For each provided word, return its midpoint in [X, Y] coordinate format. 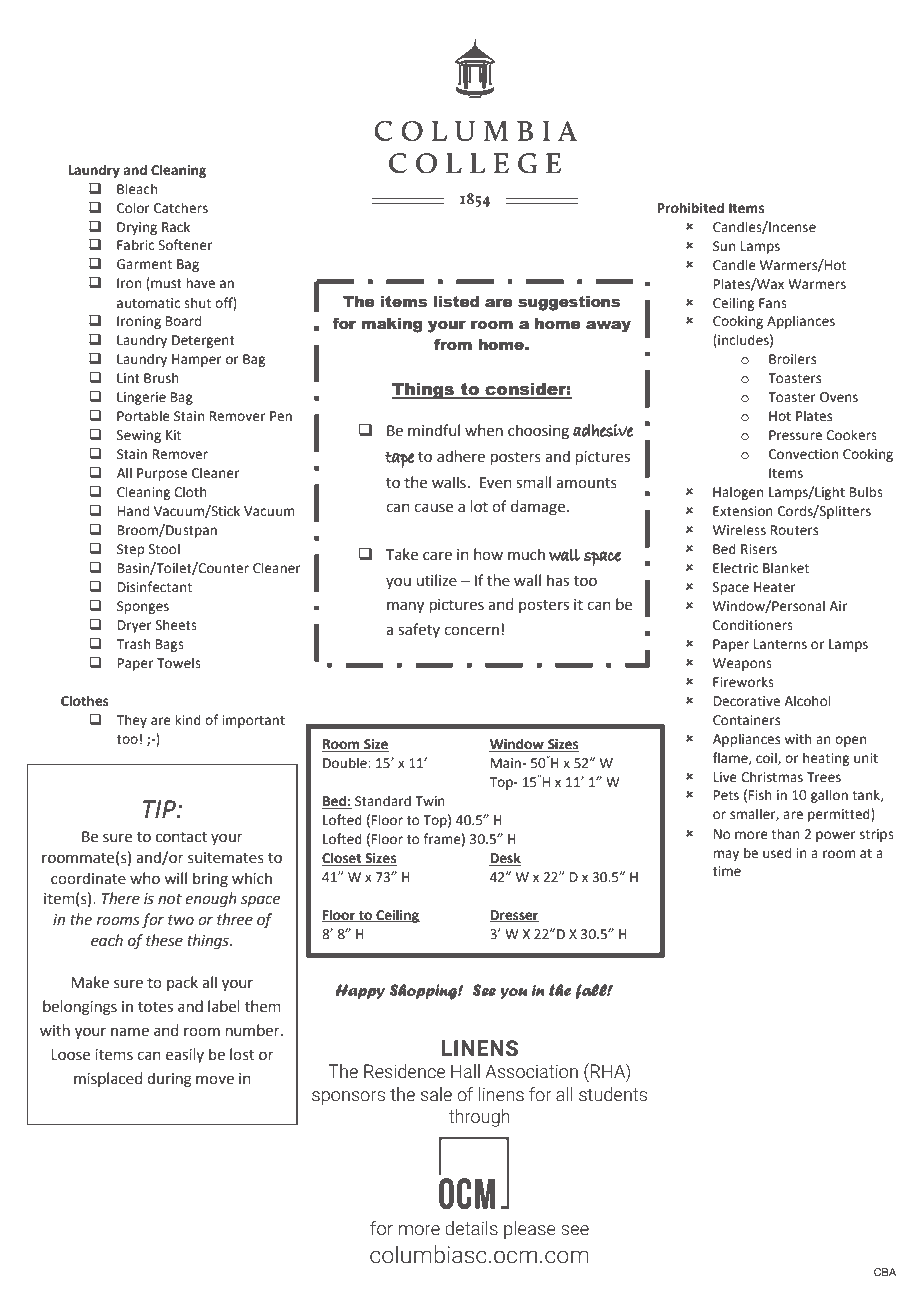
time [727, 871]
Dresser [514, 916]
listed [456, 302]
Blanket [786, 568]
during [169, 1080]
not [170, 899]
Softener [185, 245]
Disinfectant [155, 587]
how [488, 554]
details [471, 1228]
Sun [724, 246]
